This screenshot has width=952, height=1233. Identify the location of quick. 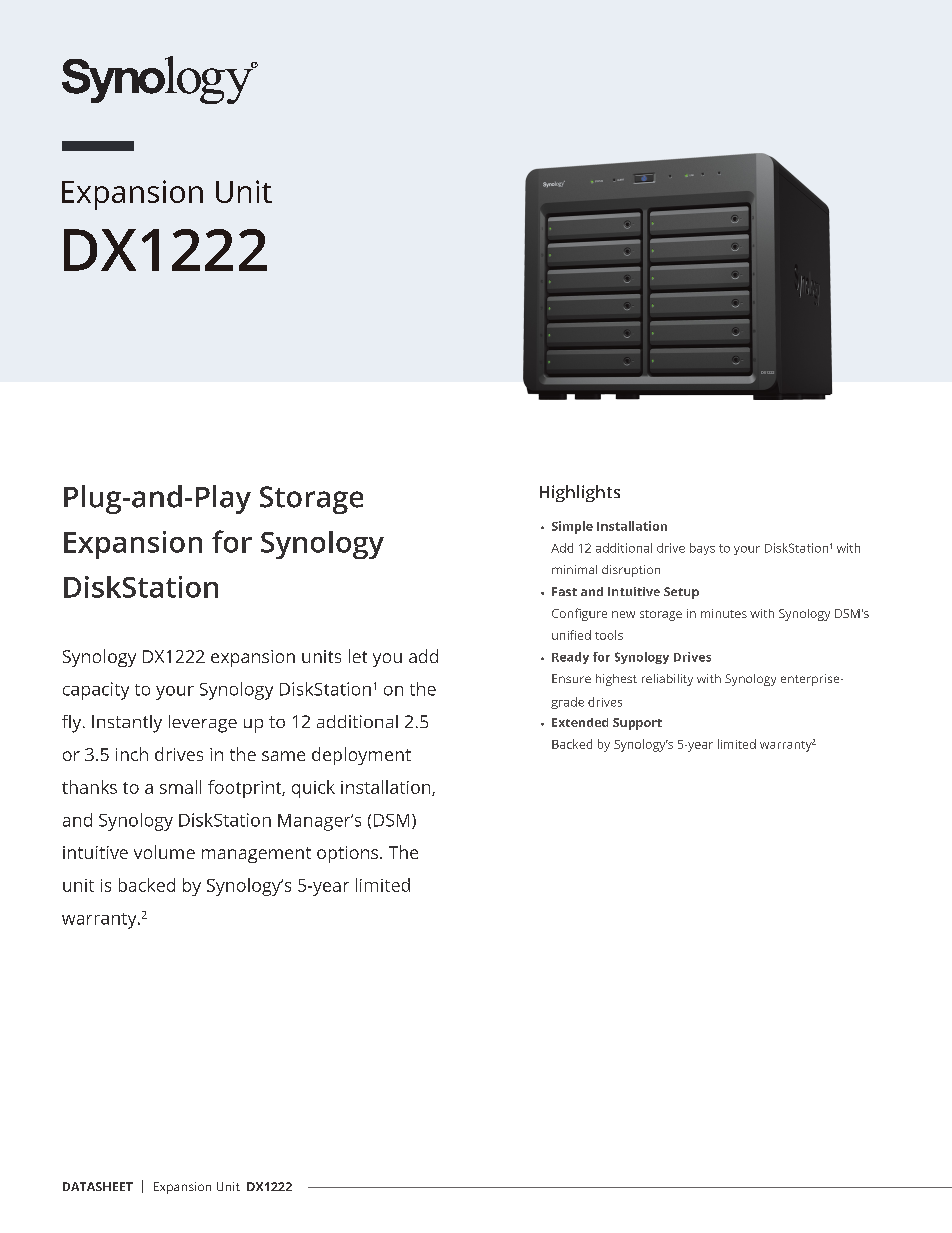
(313, 789).
